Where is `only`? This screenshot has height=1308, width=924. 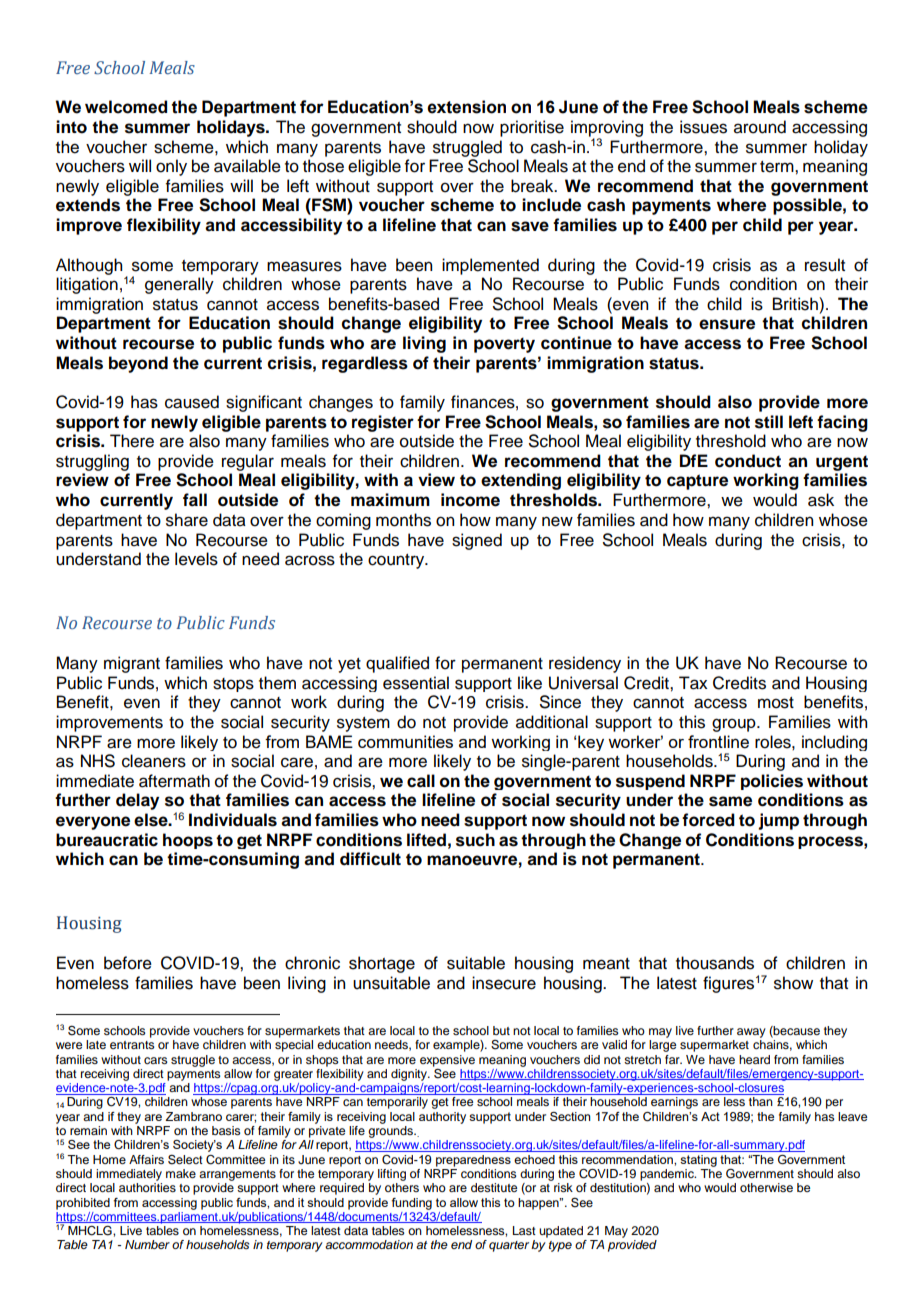
only is located at coordinates (171, 167).
